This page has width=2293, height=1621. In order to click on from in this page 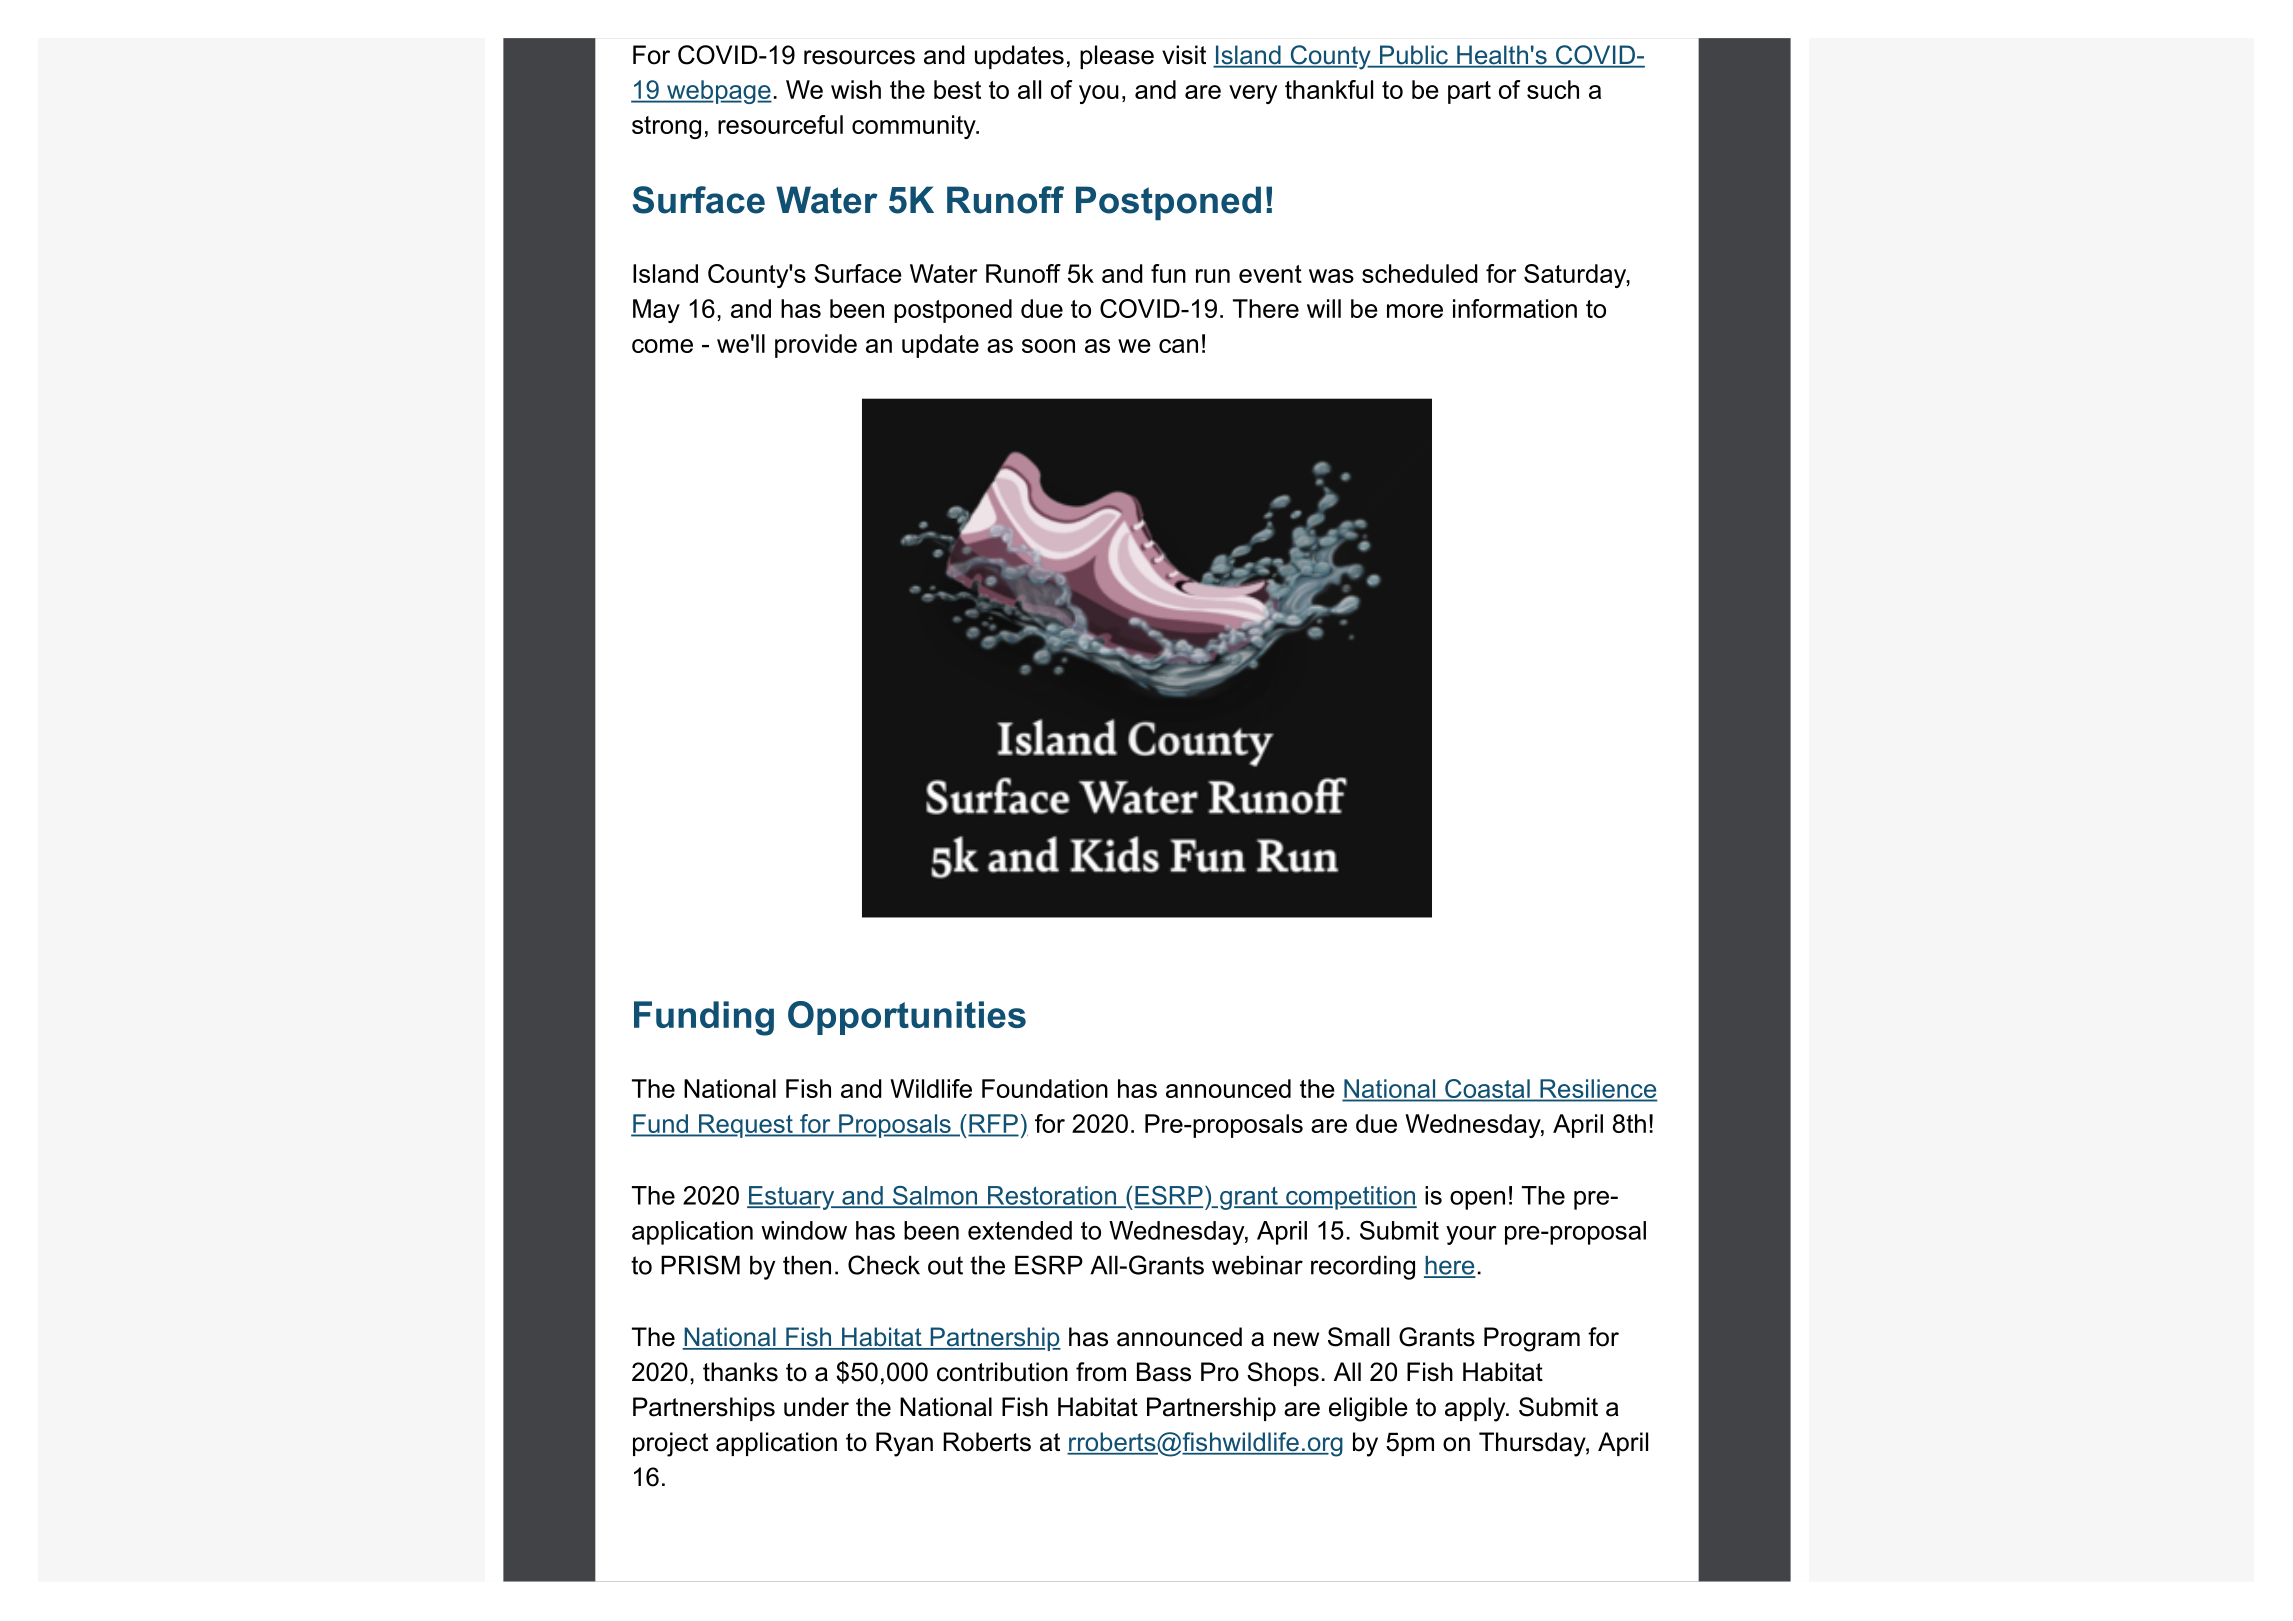, I will do `click(1101, 1372)`.
